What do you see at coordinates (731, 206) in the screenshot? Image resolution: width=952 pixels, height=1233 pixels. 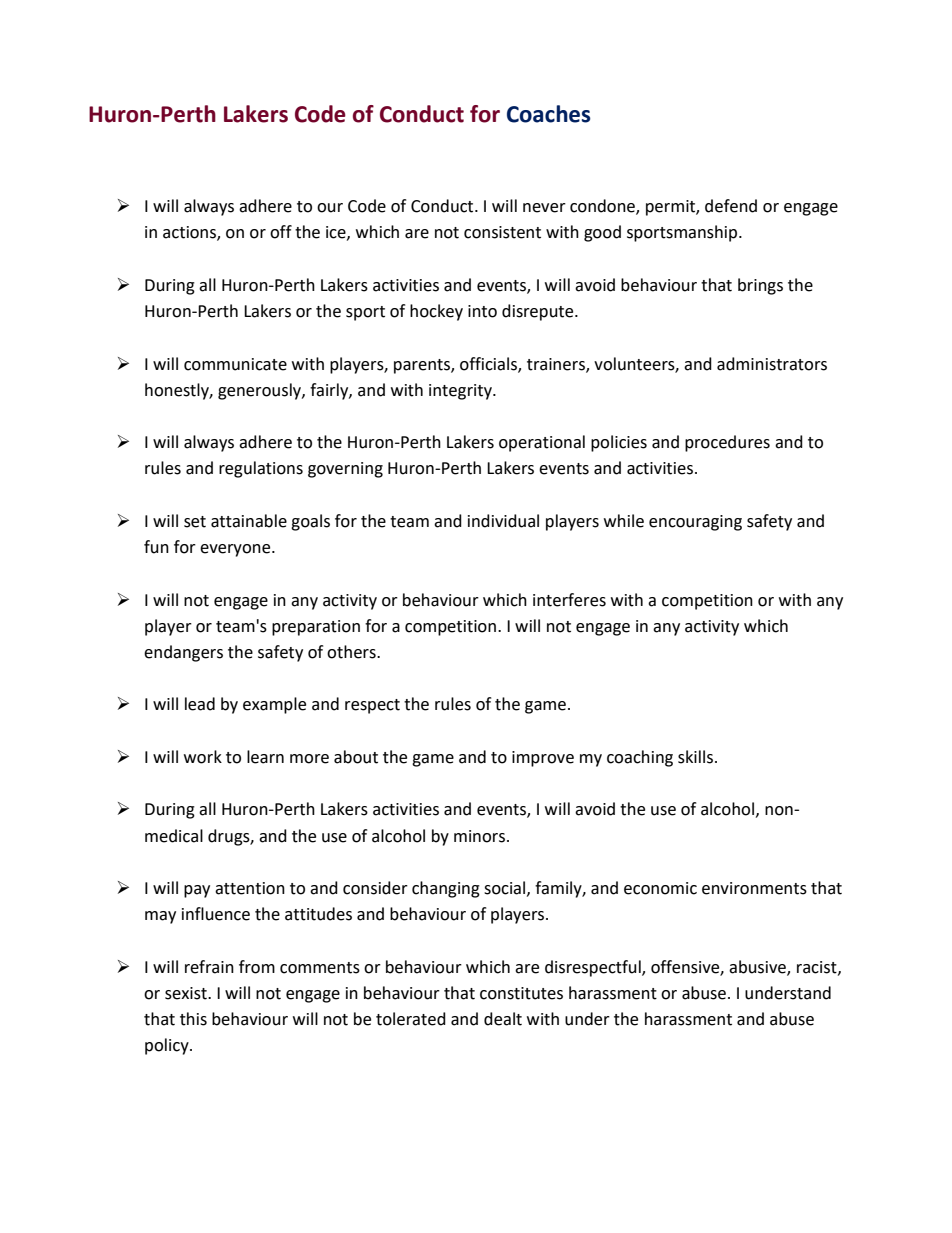 I see `defend` at bounding box center [731, 206].
